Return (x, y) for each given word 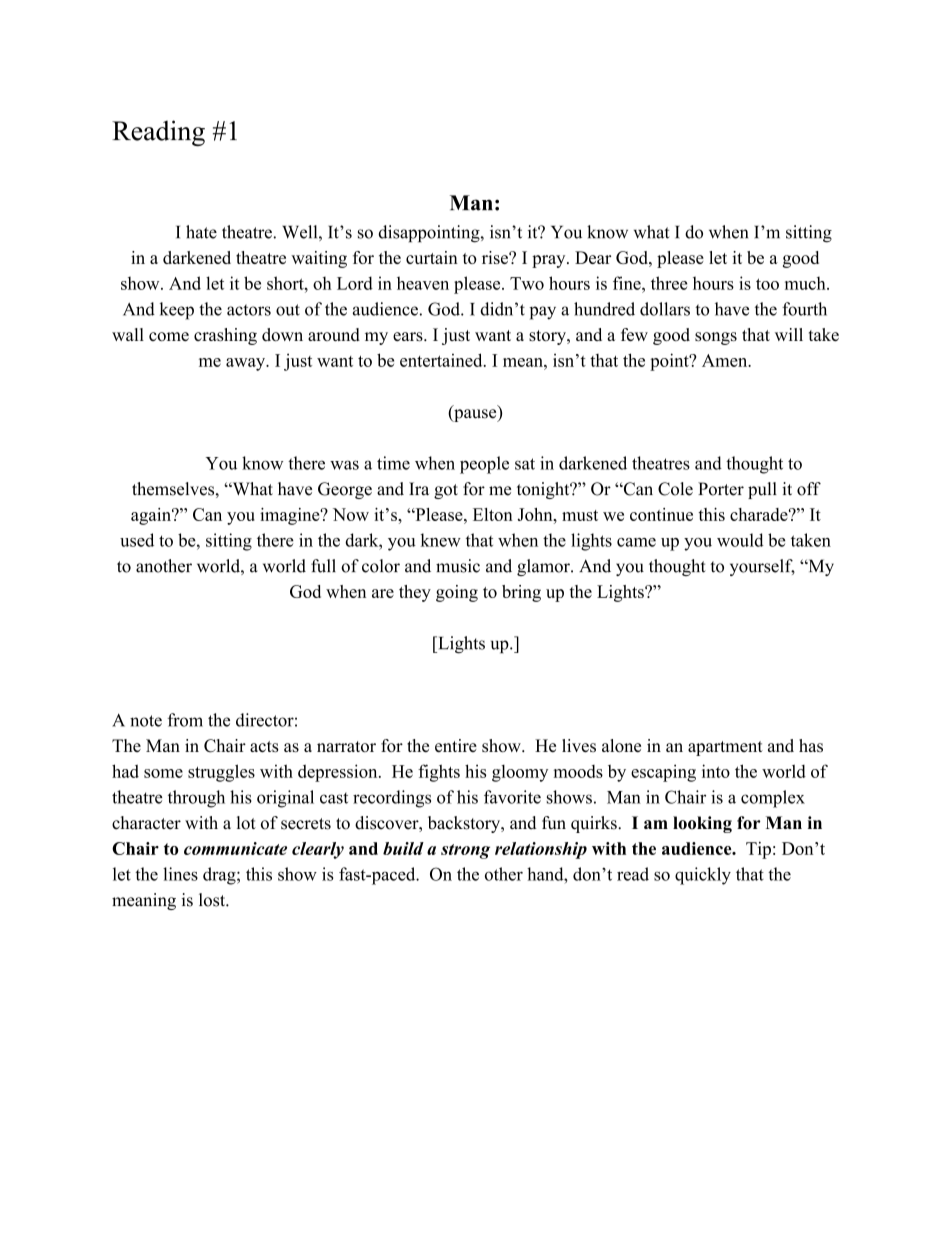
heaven (423, 283)
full (323, 566)
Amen (726, 360)
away (247, 364)
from (185, 720)
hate (201, 232)
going (457, 593)
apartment (725, 748)
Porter (721, 489)
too (767, 284)
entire (456, 745)
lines (180, 874)
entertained (442, 360)
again (152, 516)
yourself (762, 567)
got (446, 491)
